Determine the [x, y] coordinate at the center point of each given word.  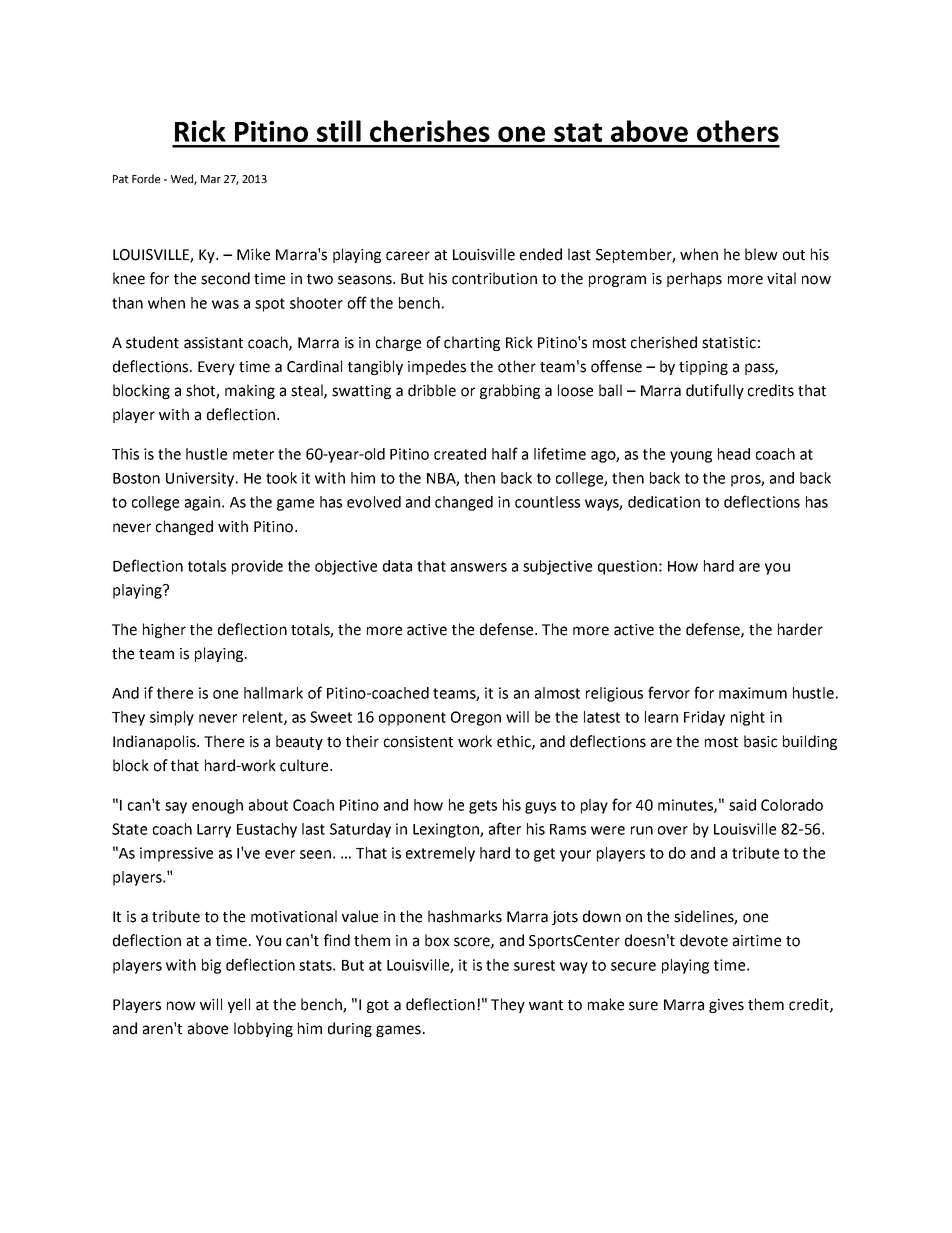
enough [217, 806]
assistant [213, 343]
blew [761, 254]
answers [479, 567]
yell [239, 1005]
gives [726, 1006]
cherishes [430, 131]
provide [257, 567]
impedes [437, 367]
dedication [664, 502]
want [546, 1005]
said [742, 805]
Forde [146, 178]
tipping [703, 368]
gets [483, 807]
